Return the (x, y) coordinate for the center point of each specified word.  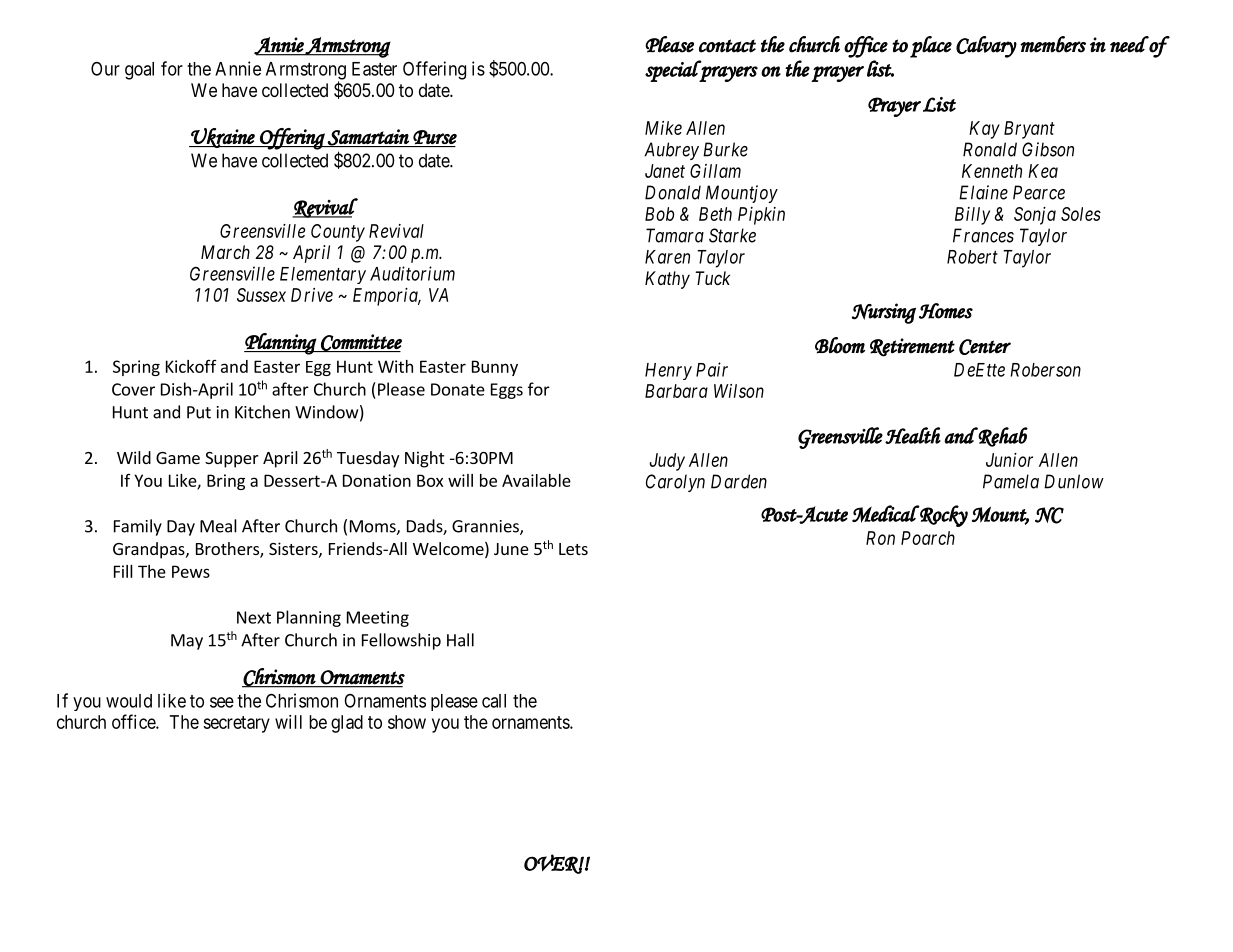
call (494, 701)
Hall (460, 640)
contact (727, 46)
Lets (573, 549)
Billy (972, 216)
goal (139, 71)
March (225, 252)
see (222, 702)
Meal (218, 526)
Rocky (943, 516)
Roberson (1045, 370)
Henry (668, 371)
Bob (659, 214)
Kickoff (191, 366)
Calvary (986, 47)
